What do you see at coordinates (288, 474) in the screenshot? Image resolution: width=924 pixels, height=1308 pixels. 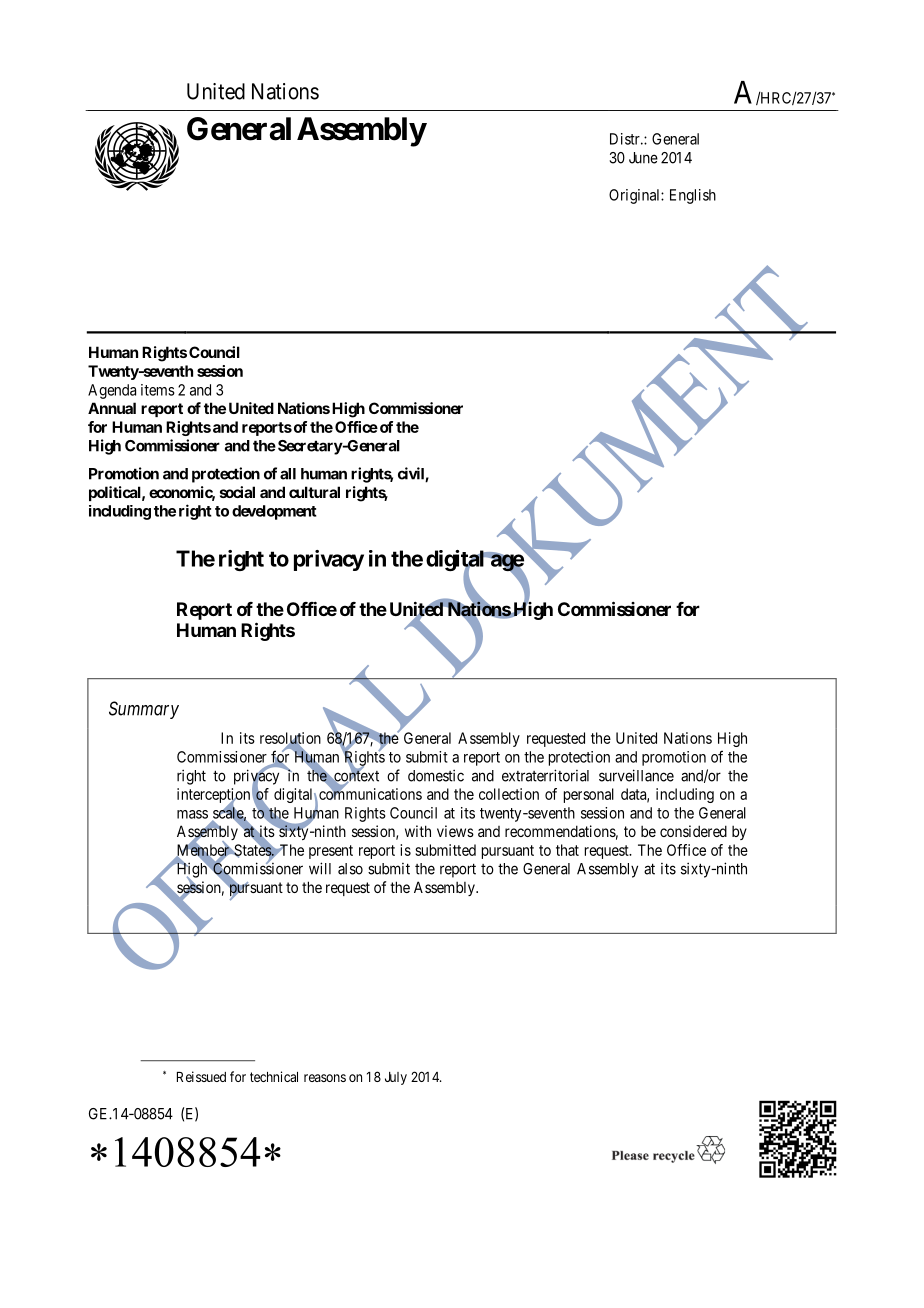 I see `all` at bounding box center [288, 474].
